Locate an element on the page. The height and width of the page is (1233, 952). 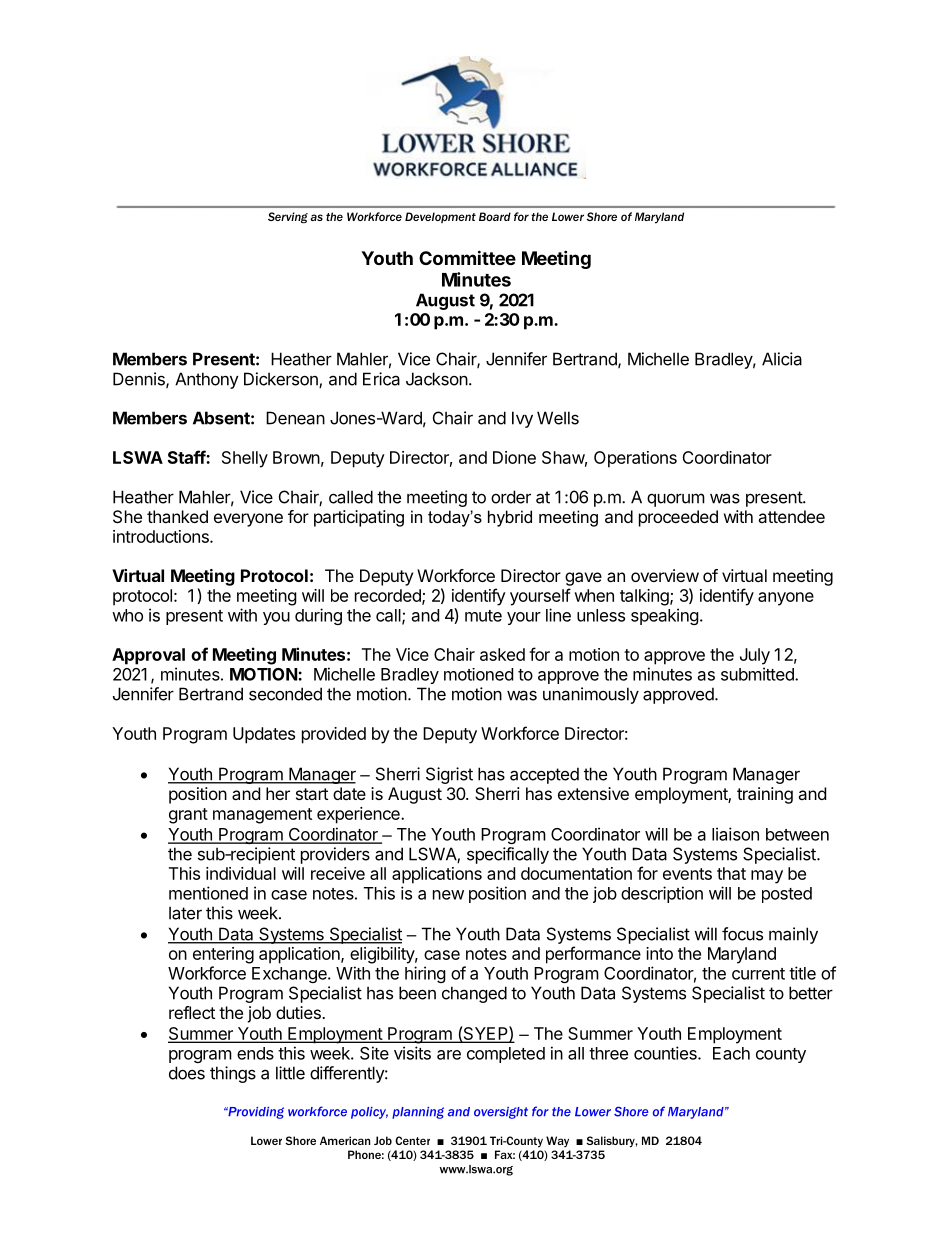
new is located at coordinates (448, 895).
